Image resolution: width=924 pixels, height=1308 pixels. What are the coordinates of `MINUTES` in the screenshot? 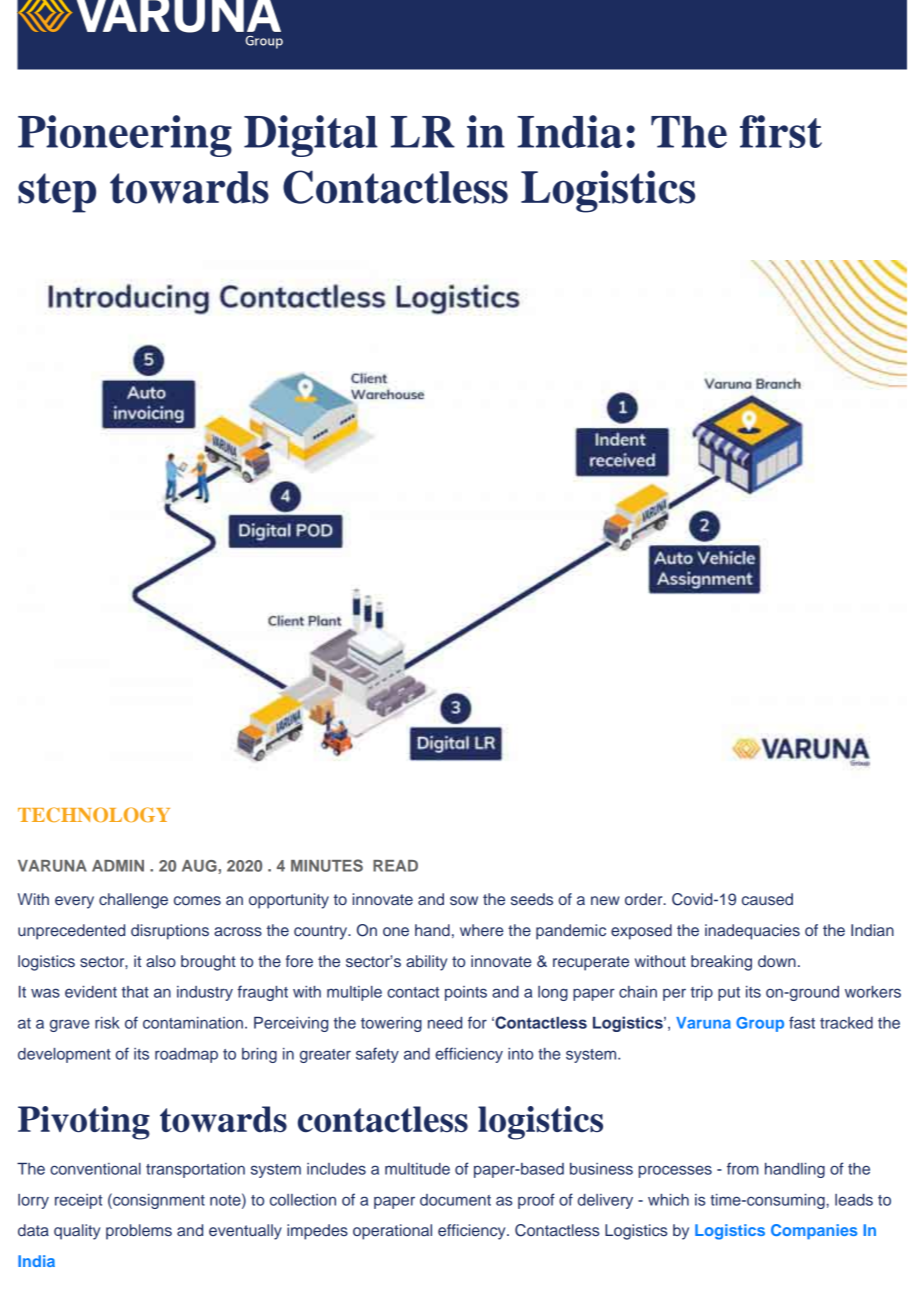 It's located at (327, 865).
